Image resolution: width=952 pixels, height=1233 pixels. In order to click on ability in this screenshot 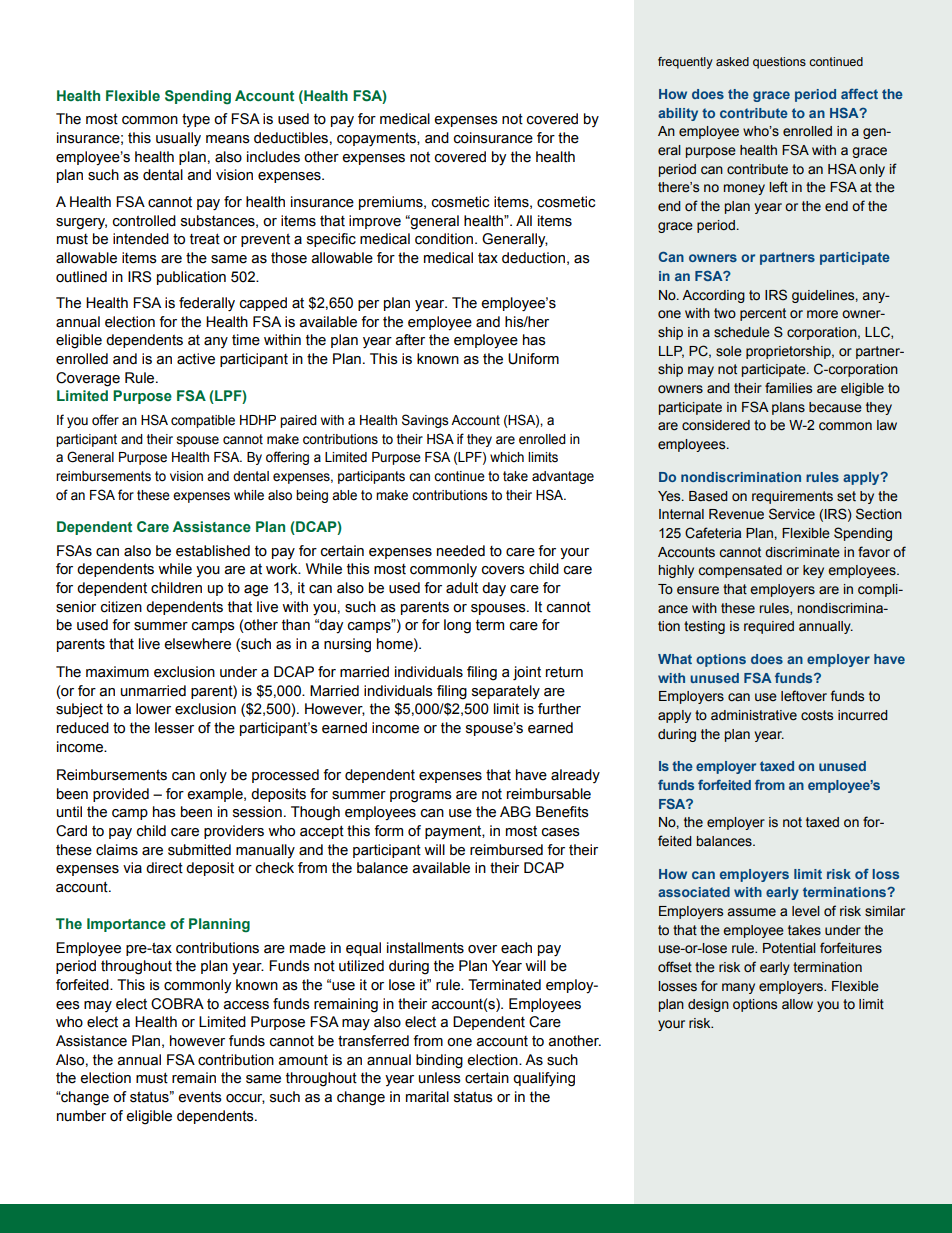, I will do `click(678, 114)`.
